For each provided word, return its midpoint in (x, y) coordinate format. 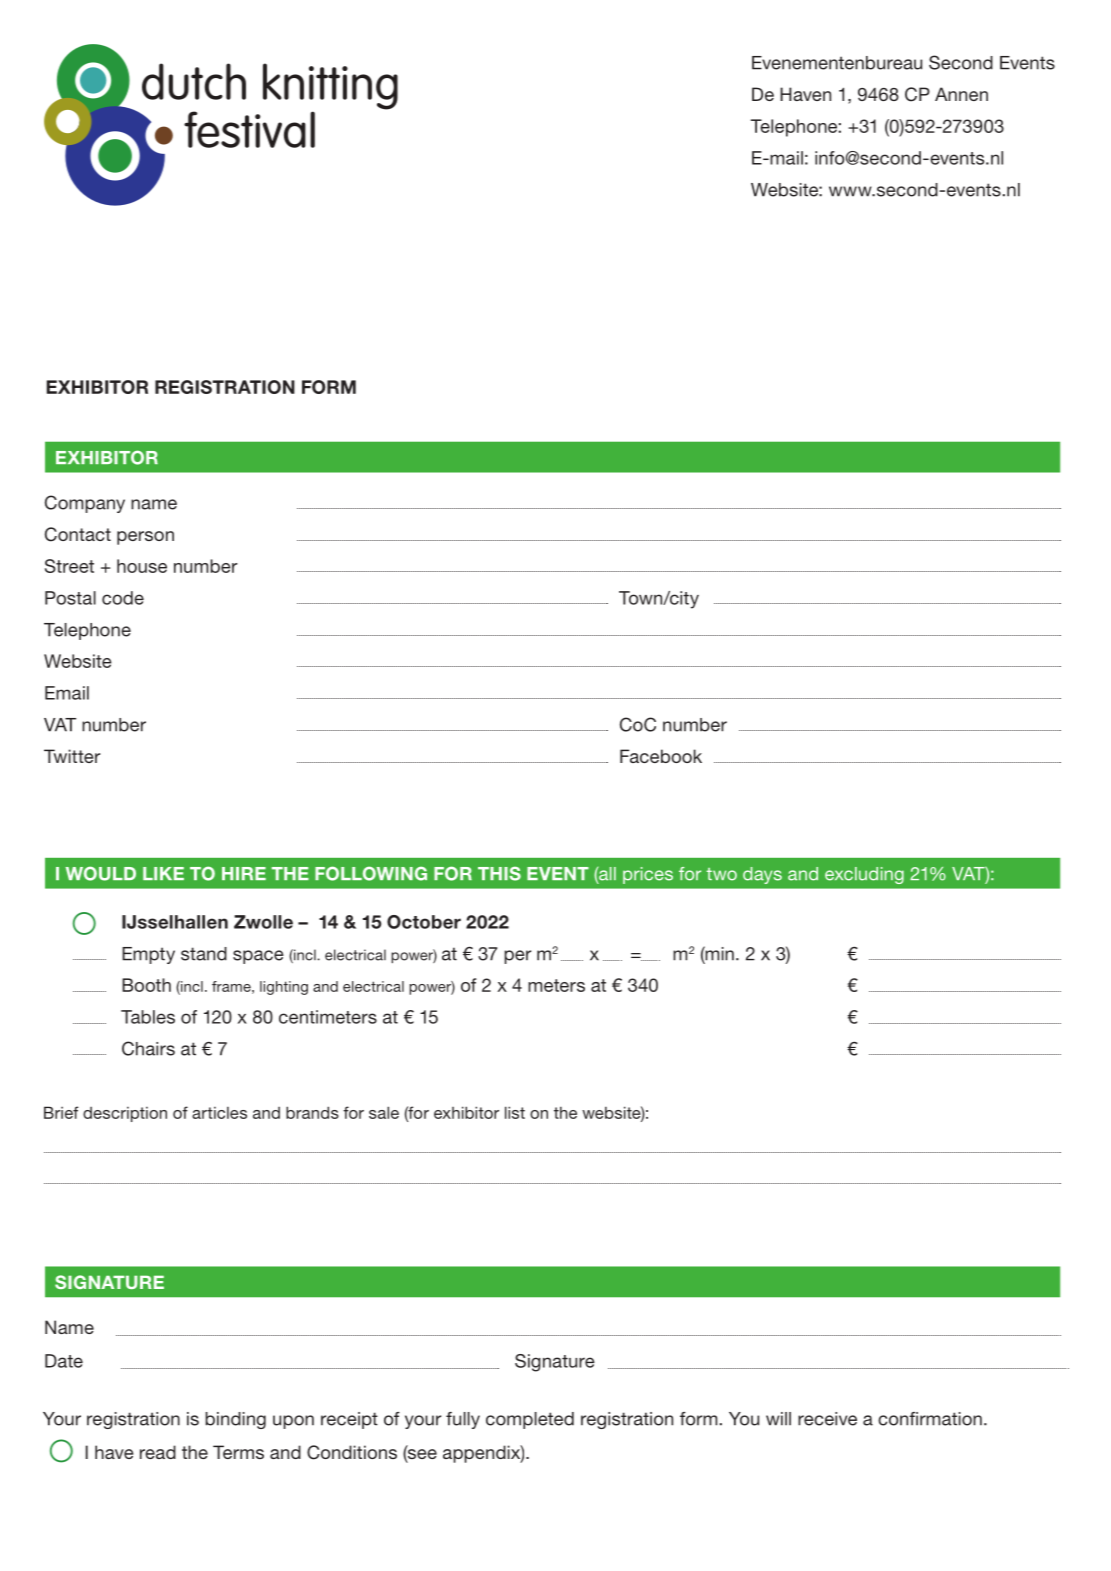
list (515, 1112)
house (142, 566)
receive (827, 1419)
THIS (499, 873)
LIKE (163, 873)
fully (463, 1420)
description (125, 1114)
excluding (864, 875)
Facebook (661, 756)
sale (384, 1112)
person (145, 538)
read (158, 1452)
